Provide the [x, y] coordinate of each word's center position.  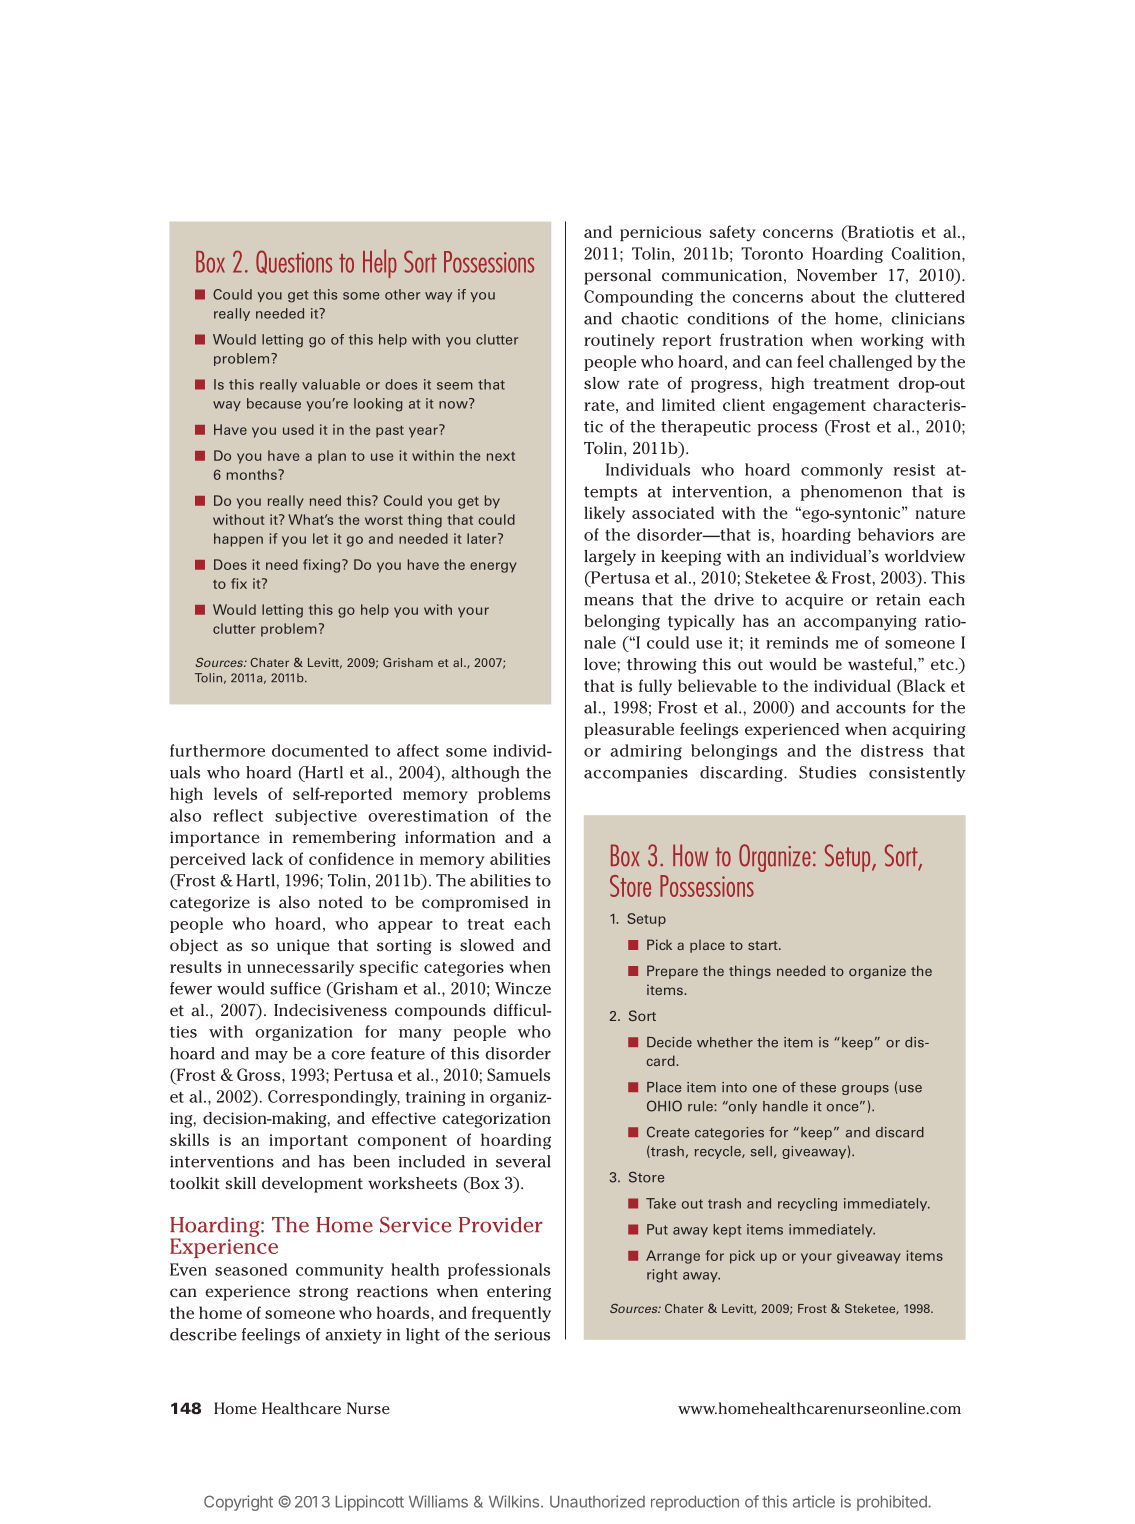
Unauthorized [597, 1501]
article [814, 1501]
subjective [316, 817]
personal [617, 277]
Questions [294, 262]
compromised [475, 904]
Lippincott [369, 1503]
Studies [827, 772]
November [837, 275]
